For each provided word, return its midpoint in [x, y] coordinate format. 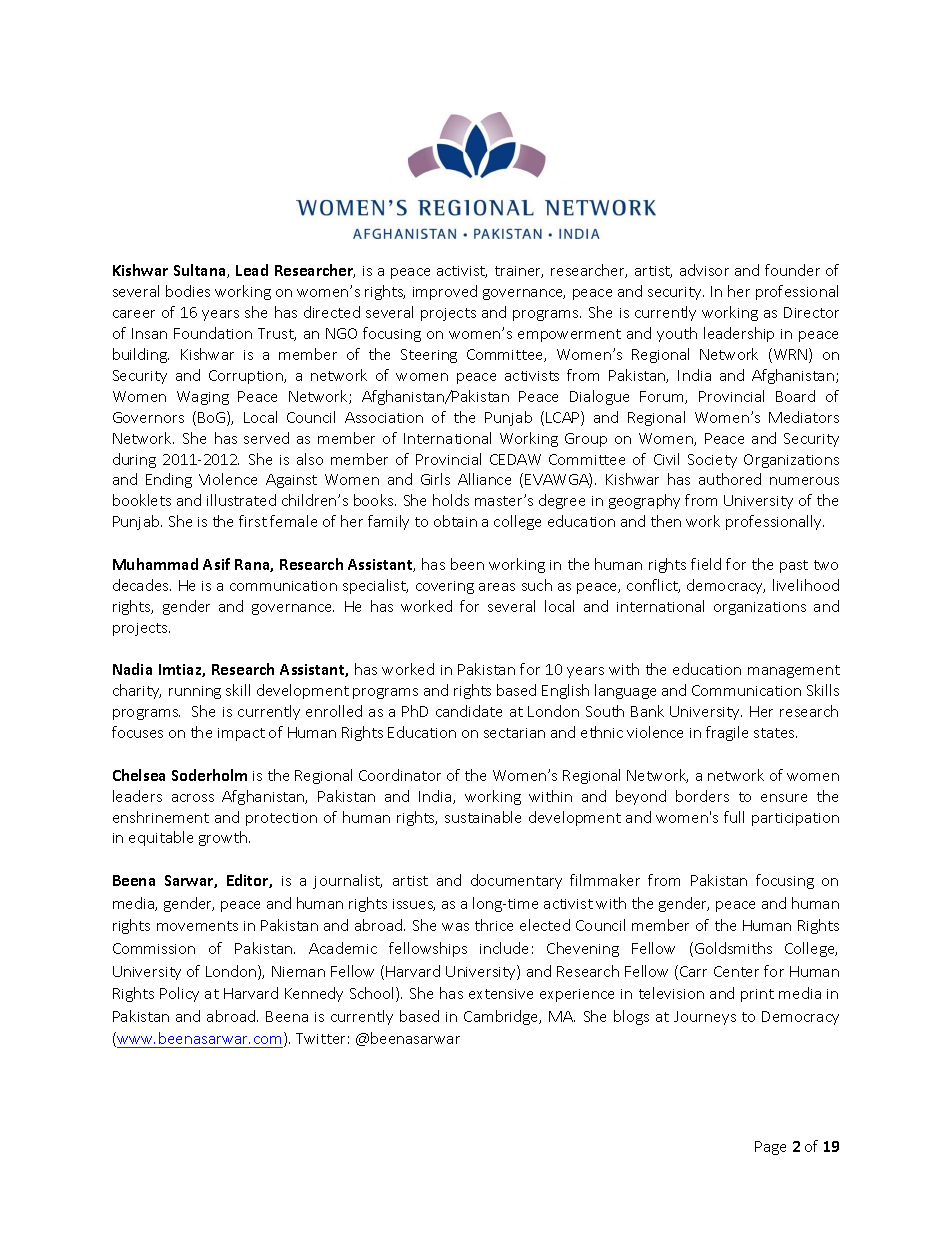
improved [445, 292]
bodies [188, 291]
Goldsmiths [733, 948]
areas [497, 587]
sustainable [483, 817]
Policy [179, 994]
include [504, 948]
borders [702, 796]
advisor [704, 270]
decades [142, 585]
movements [197, 926]
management [794, 671]
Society [712, 461]
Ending [169, 480]
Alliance [484, 479]
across [193, 798]
